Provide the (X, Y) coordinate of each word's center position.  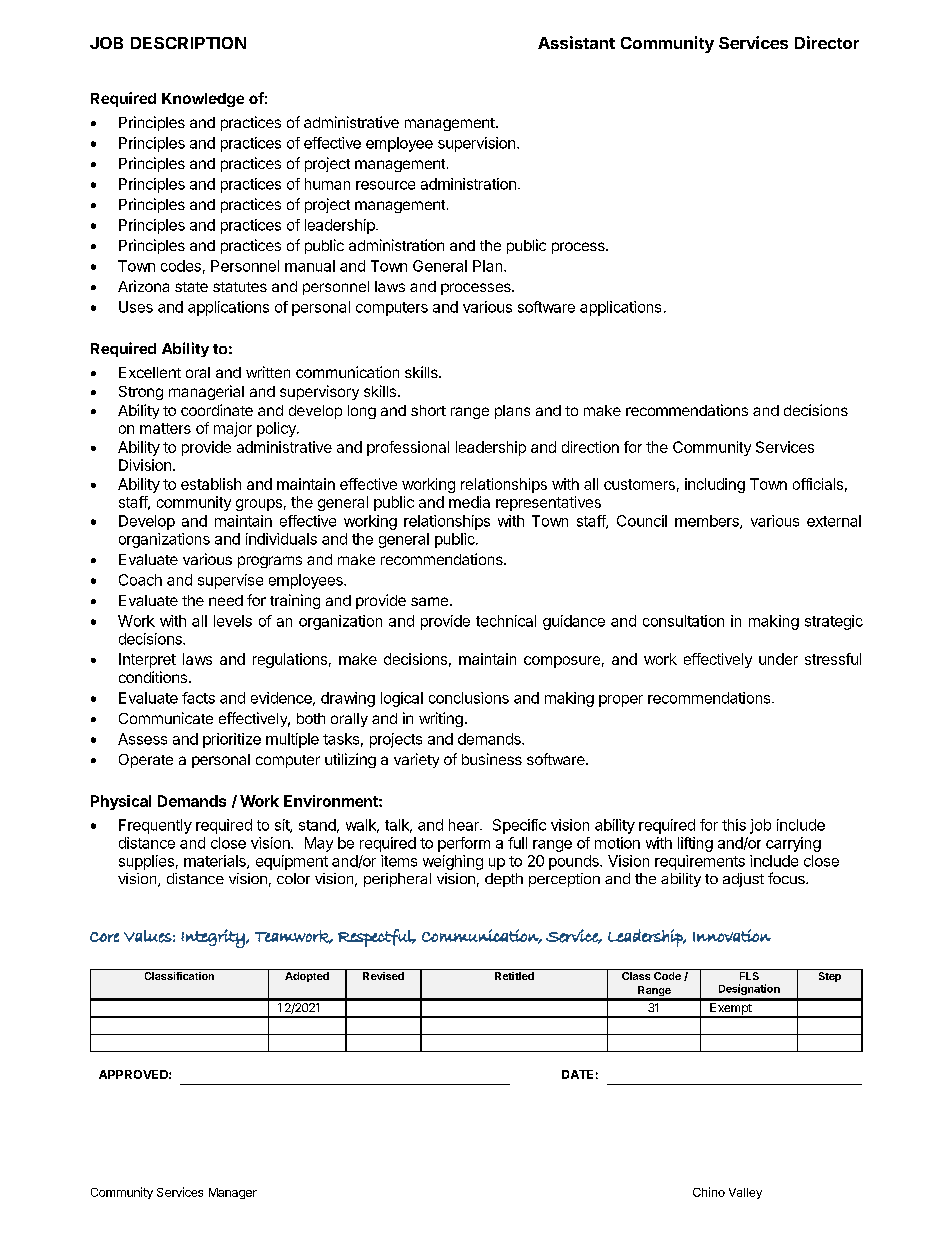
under (778, 659)
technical (506, 621)
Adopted (307, 977)
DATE (577, 1074)
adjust (743, 880)
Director (827, 42)
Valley (745, 1193)
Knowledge (203, 100)
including (715, 485)
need (226, 600)
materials (216, 862)
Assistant (576, 42)
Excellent (150, 372)
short (428, 410)
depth (504, 880)
